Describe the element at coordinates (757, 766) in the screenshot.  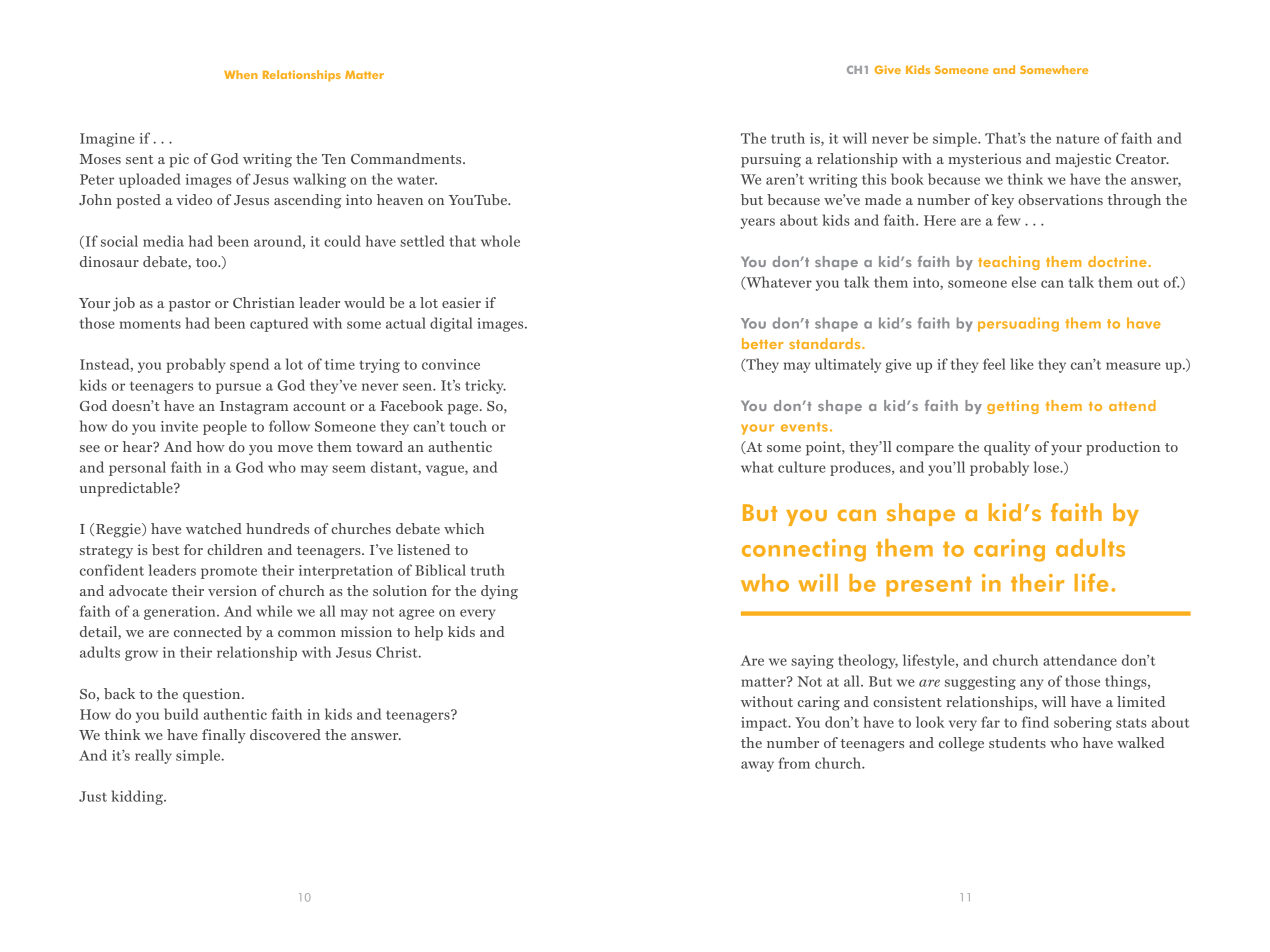
I see `away` at that location.
